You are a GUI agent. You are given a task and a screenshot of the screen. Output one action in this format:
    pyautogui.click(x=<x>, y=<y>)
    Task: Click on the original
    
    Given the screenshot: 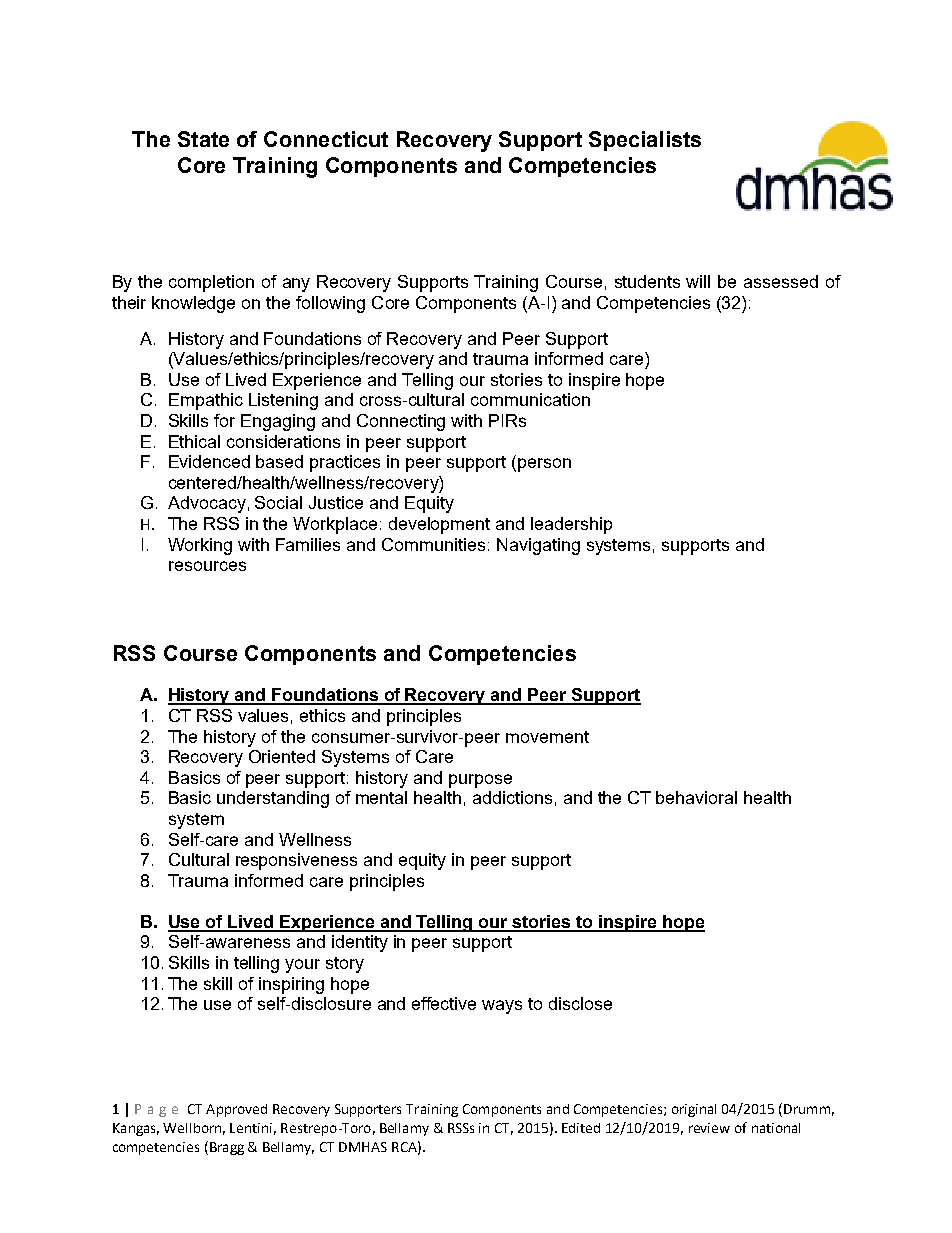 What is the action you would take?
    pyautogui.click(x=694, y=1110)
